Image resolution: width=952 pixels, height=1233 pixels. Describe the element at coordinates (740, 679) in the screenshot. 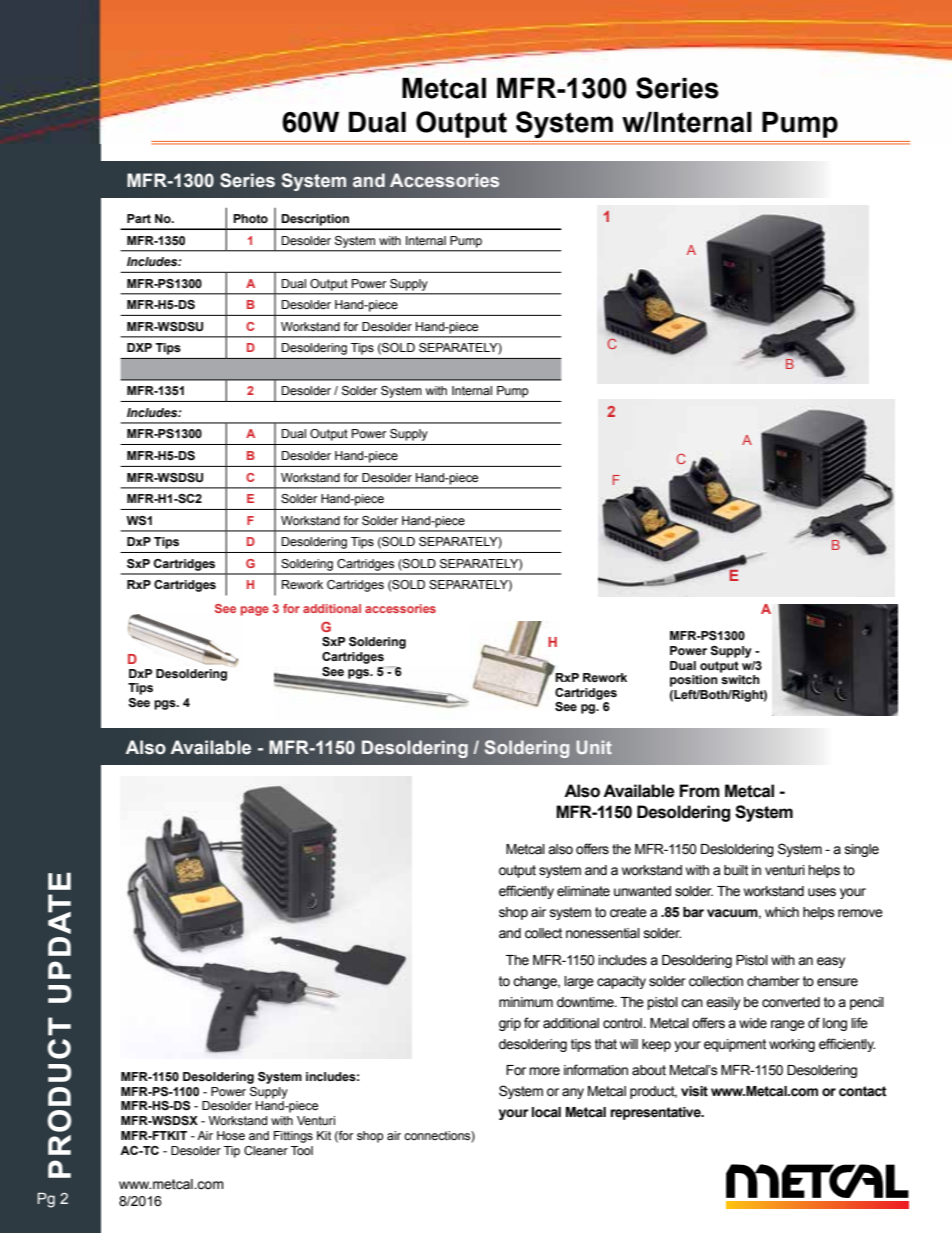

I see `switch` at that location.
